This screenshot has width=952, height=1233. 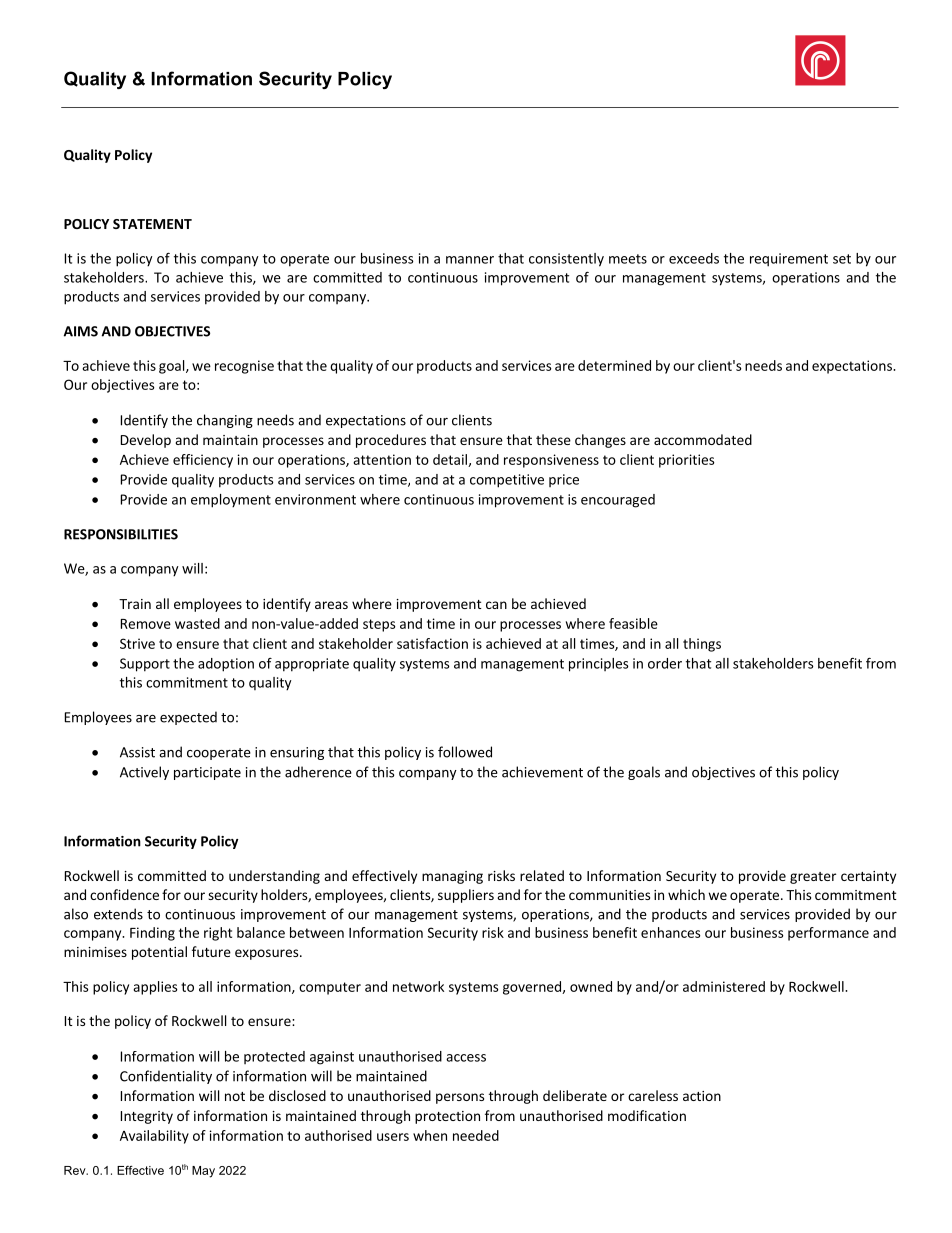 What do you see at coordinates (465, 752) in the screenshot?
I see `followed` at bounding box center [465, 752].
